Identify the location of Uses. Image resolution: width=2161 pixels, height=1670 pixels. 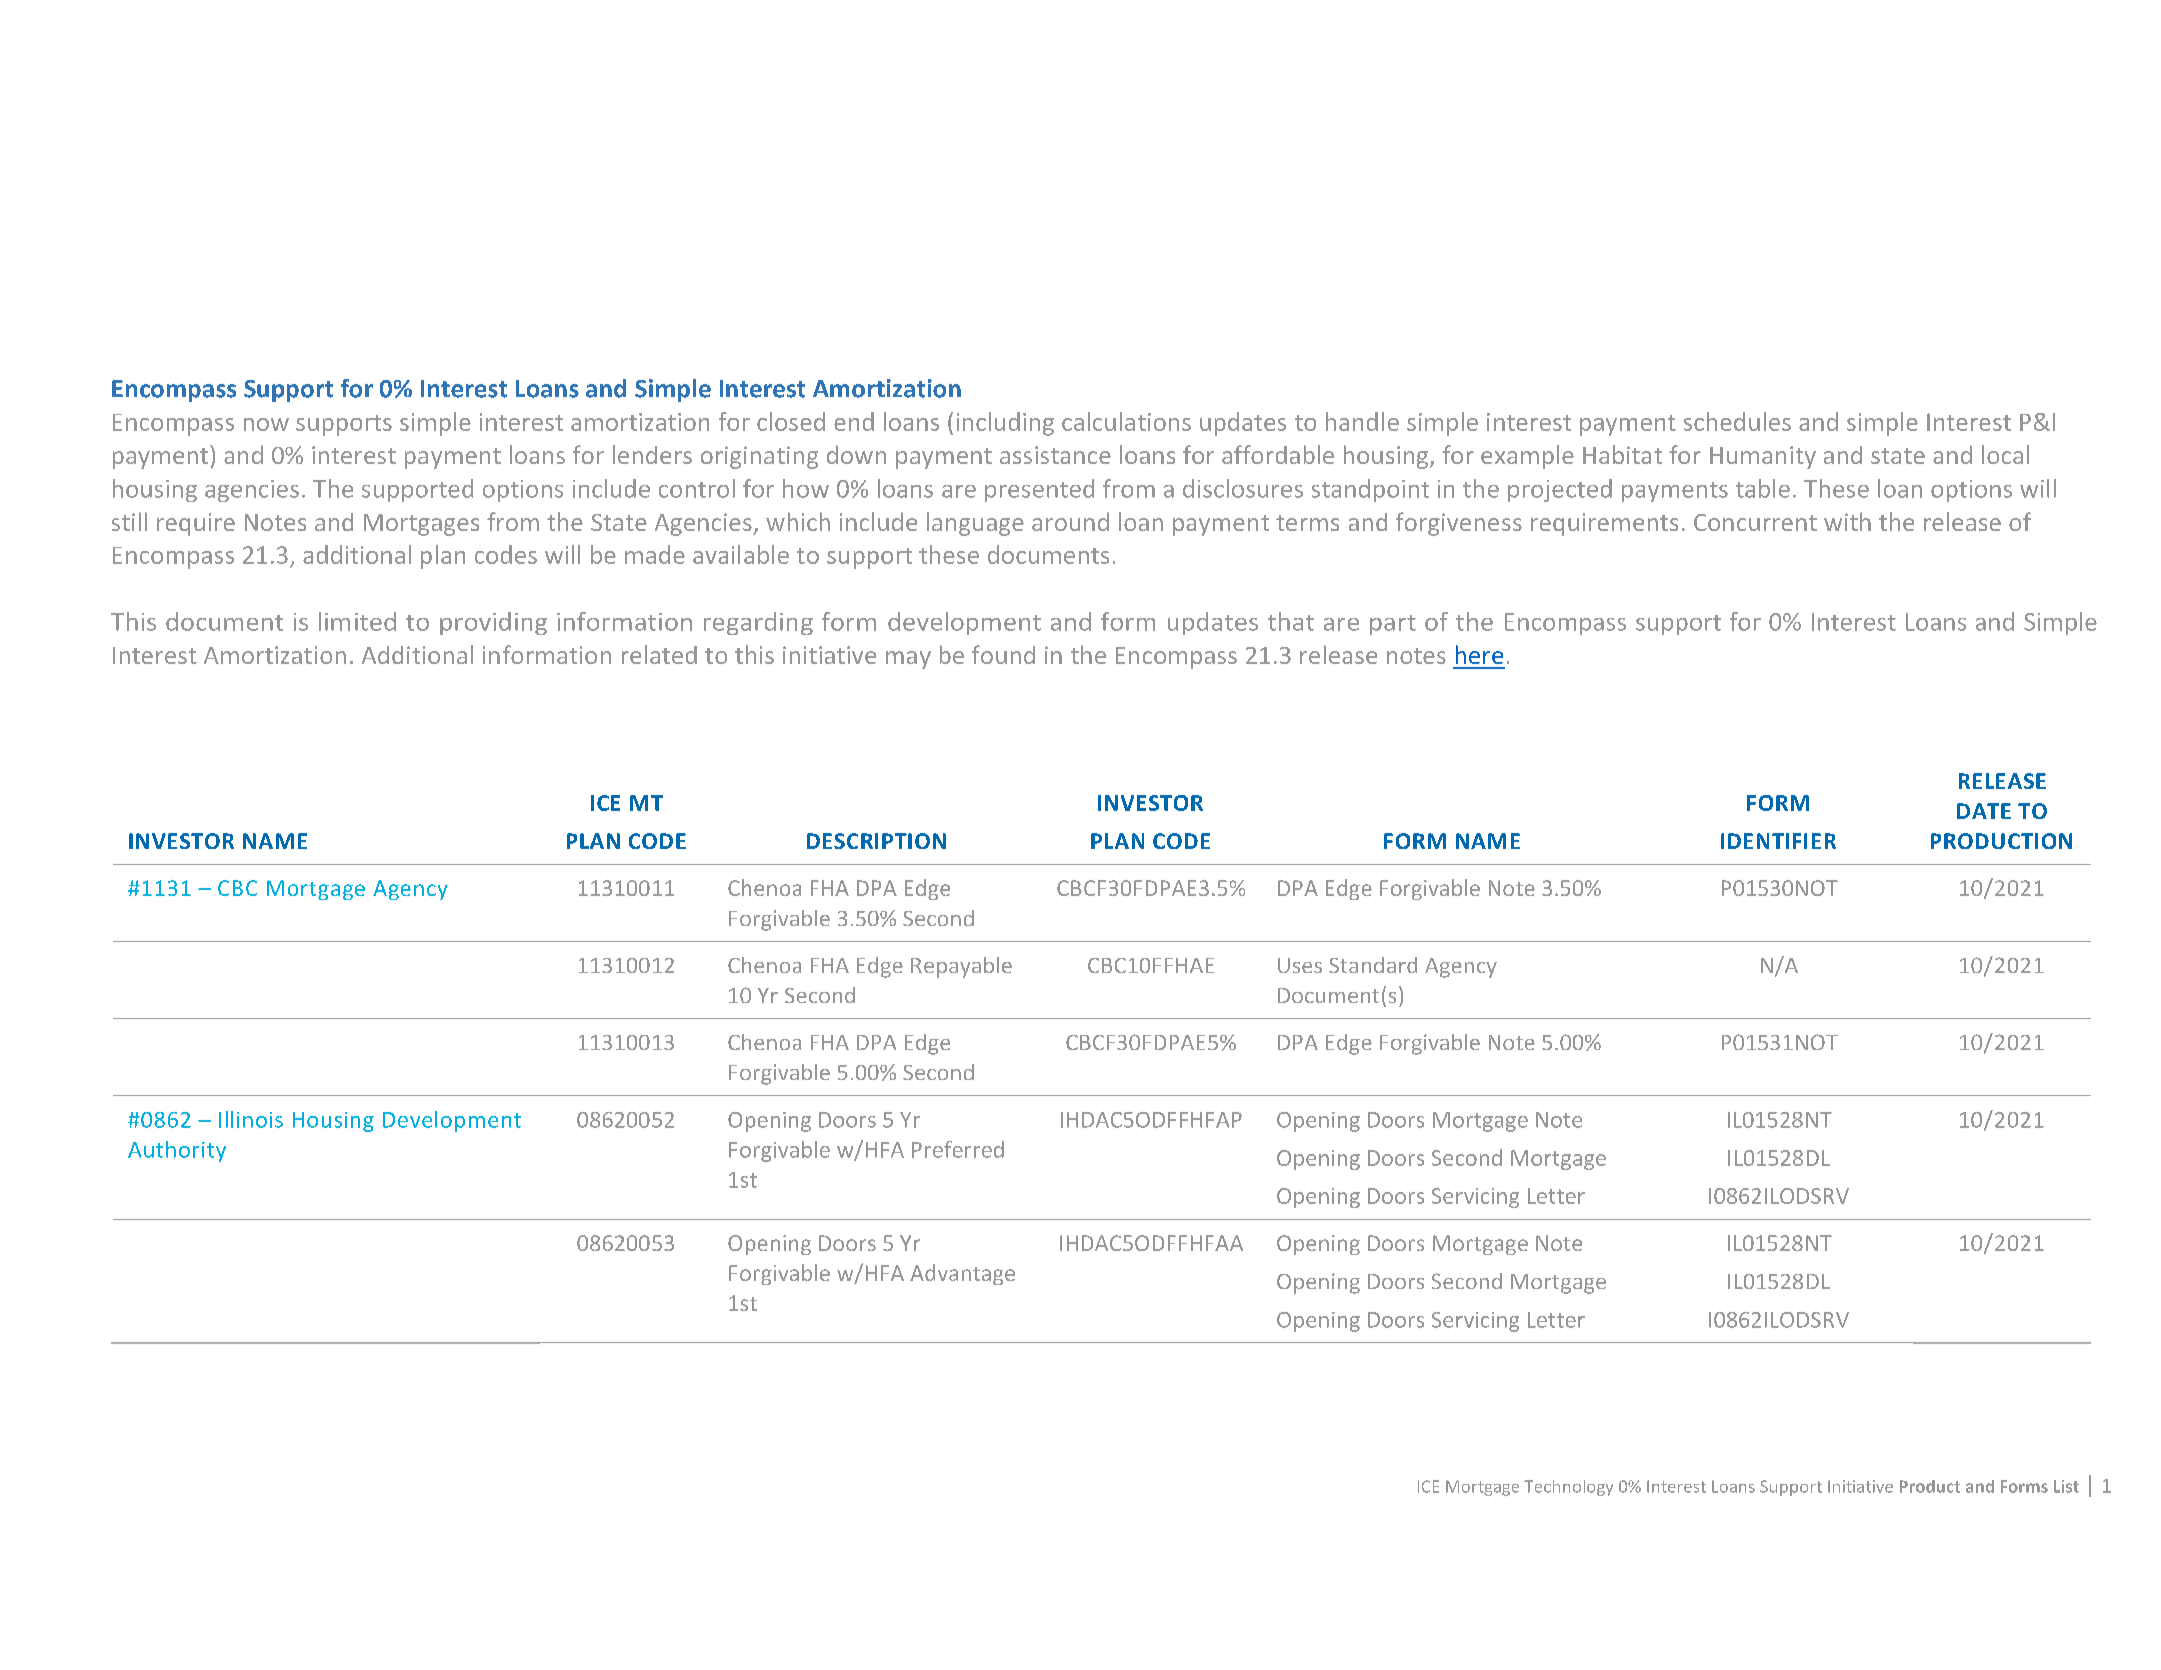
(1300, 965).
